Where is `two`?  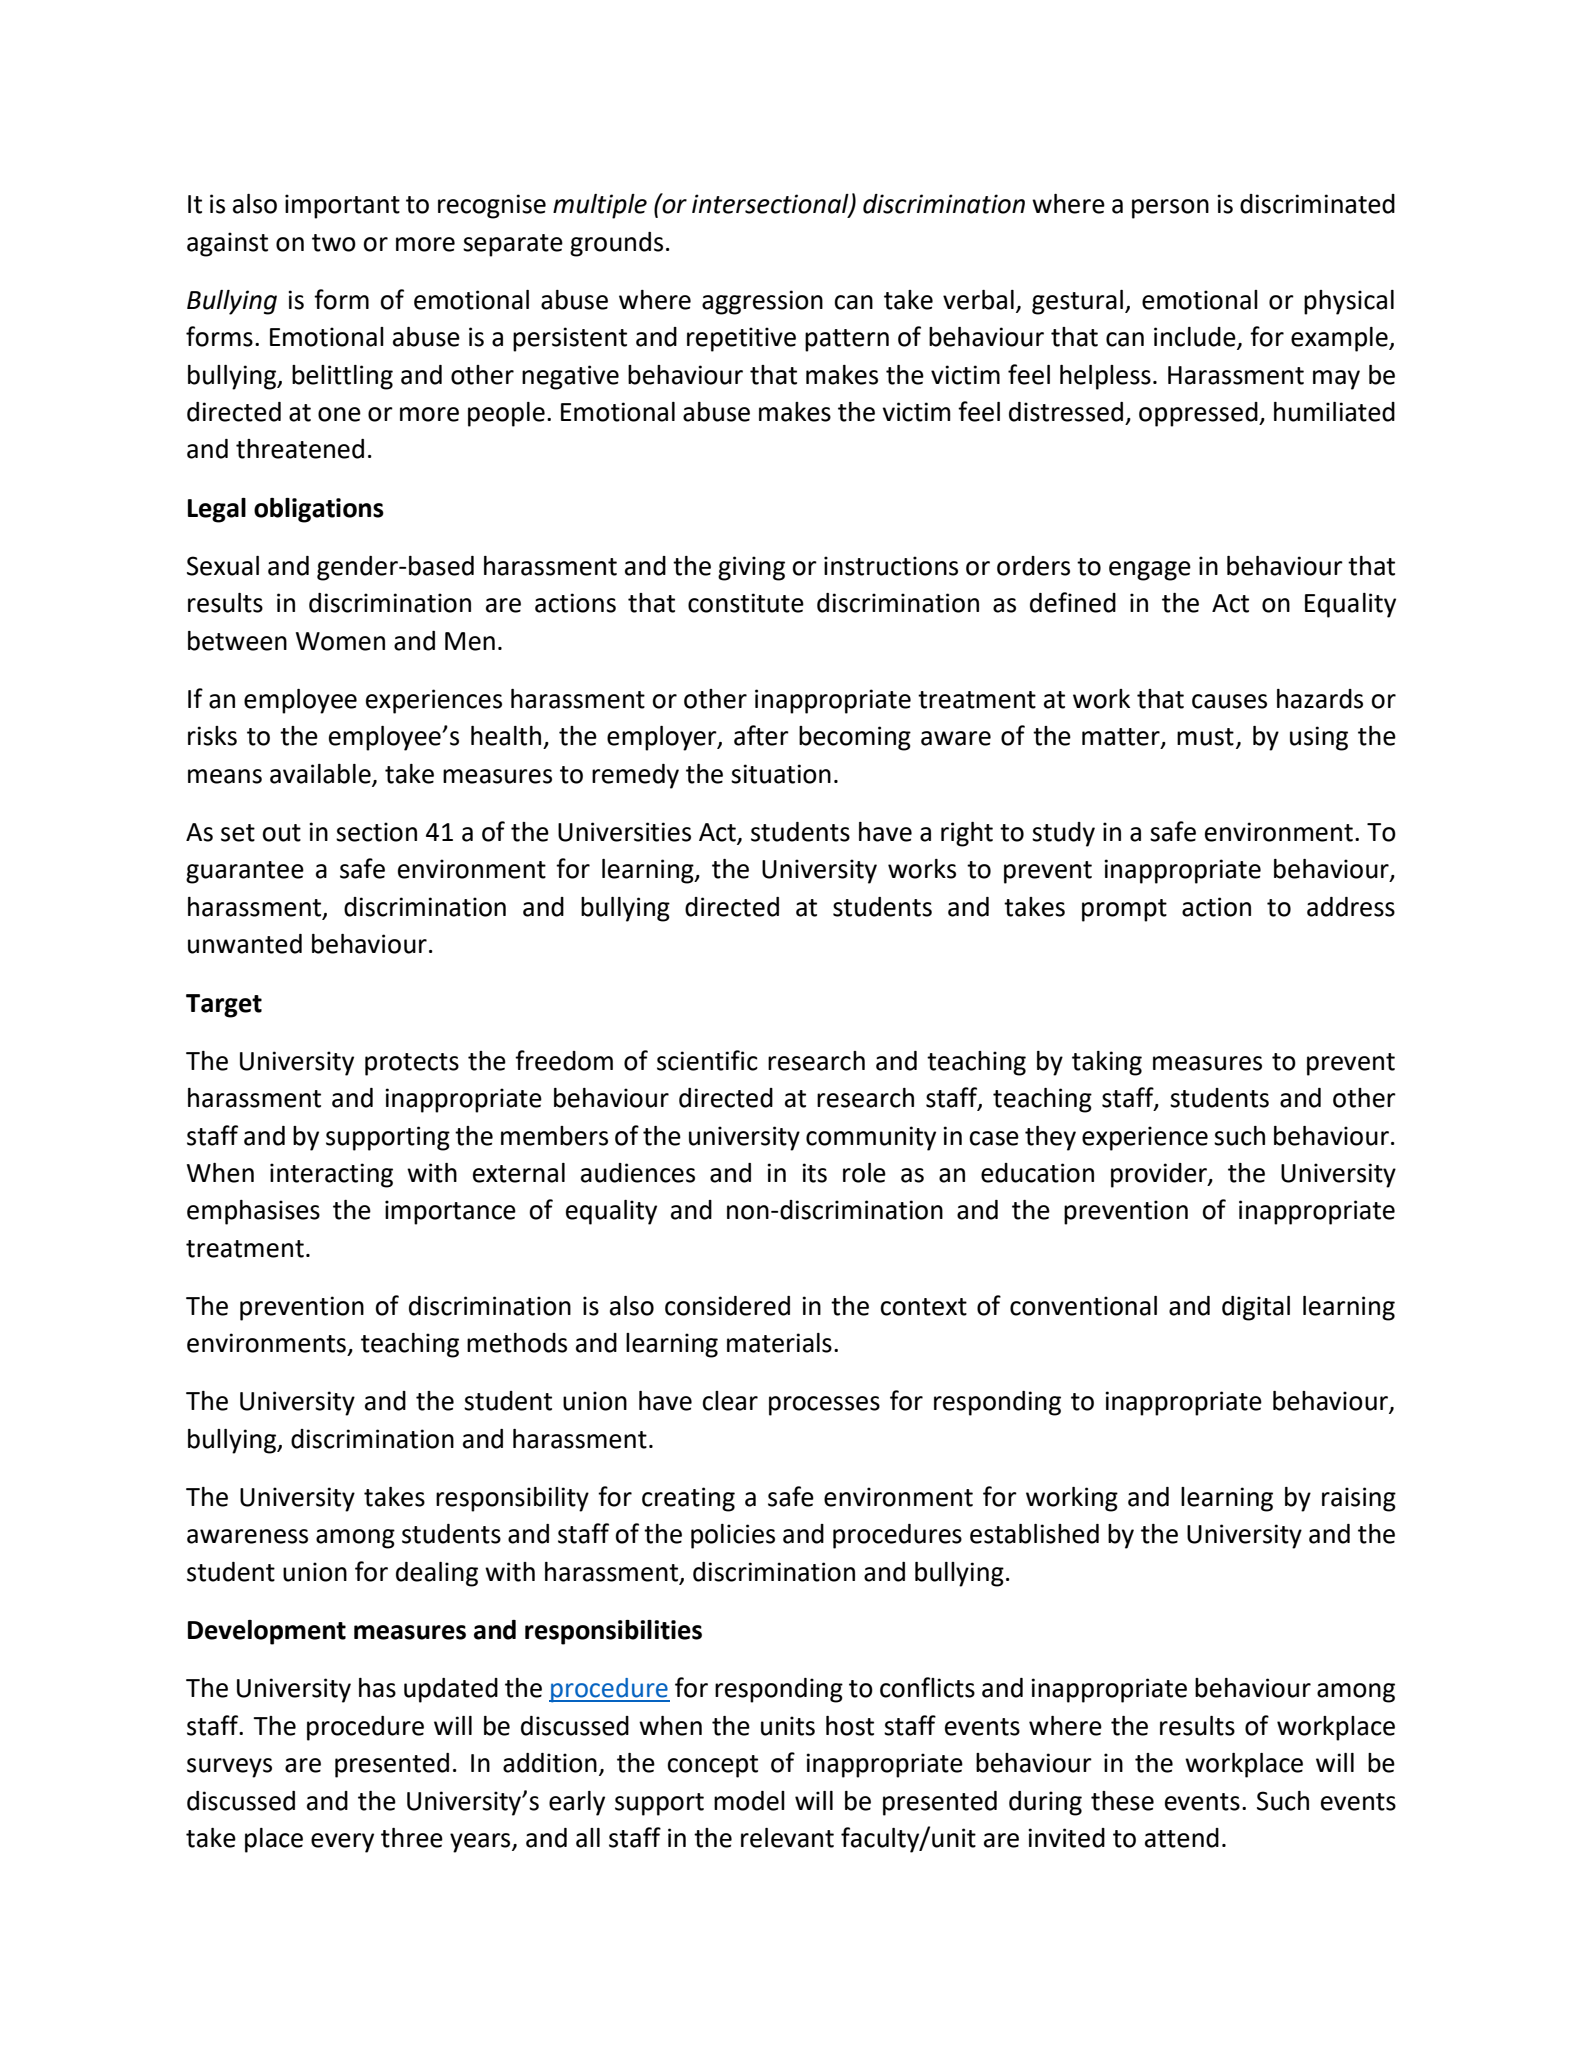
two is located at coordinates (334, 243).
